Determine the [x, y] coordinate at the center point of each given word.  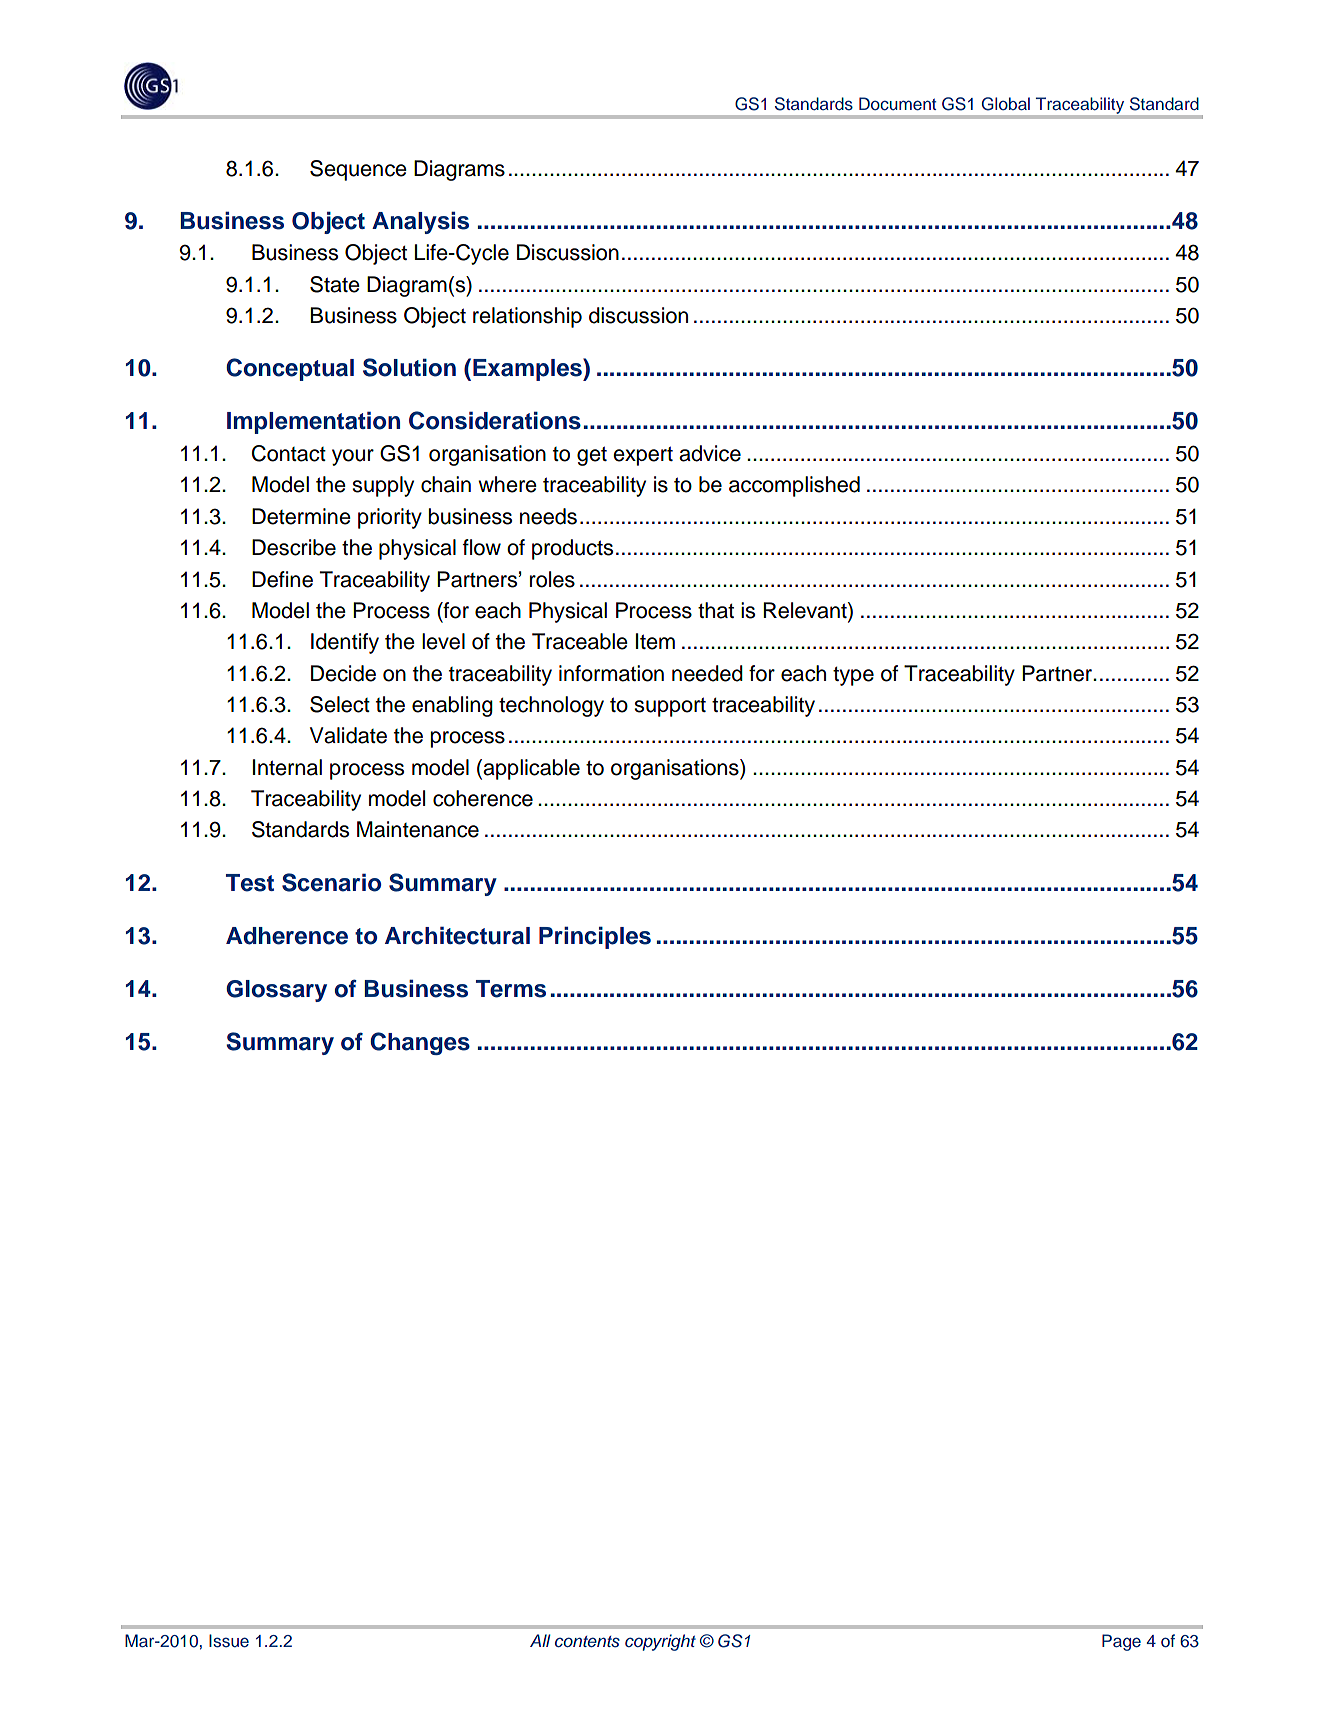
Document [897, 104]
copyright [660, 1642]
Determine [301, 516]
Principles [595, 937]
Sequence [358, 170]
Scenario [331, 882]
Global [1006, 104]
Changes [420, 1043]
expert [643, 456]
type [853, 676]
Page [1121, 1642]
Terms [511, 989]
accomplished [794, 486]
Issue [229, 1641]
